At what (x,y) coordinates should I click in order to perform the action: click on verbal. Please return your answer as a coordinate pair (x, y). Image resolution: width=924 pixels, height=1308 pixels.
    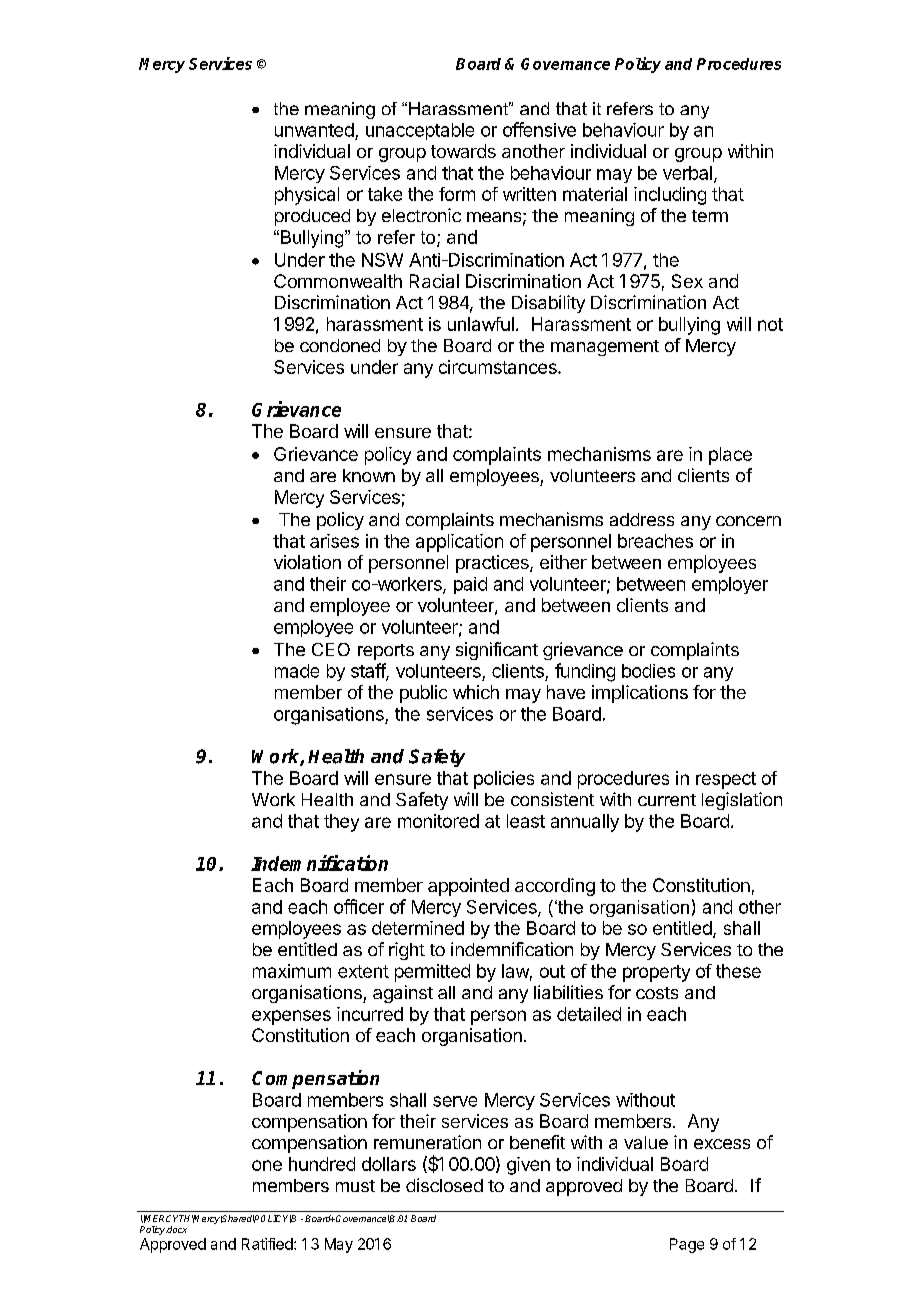
    Looking at the image, I should click on (687, 173).
